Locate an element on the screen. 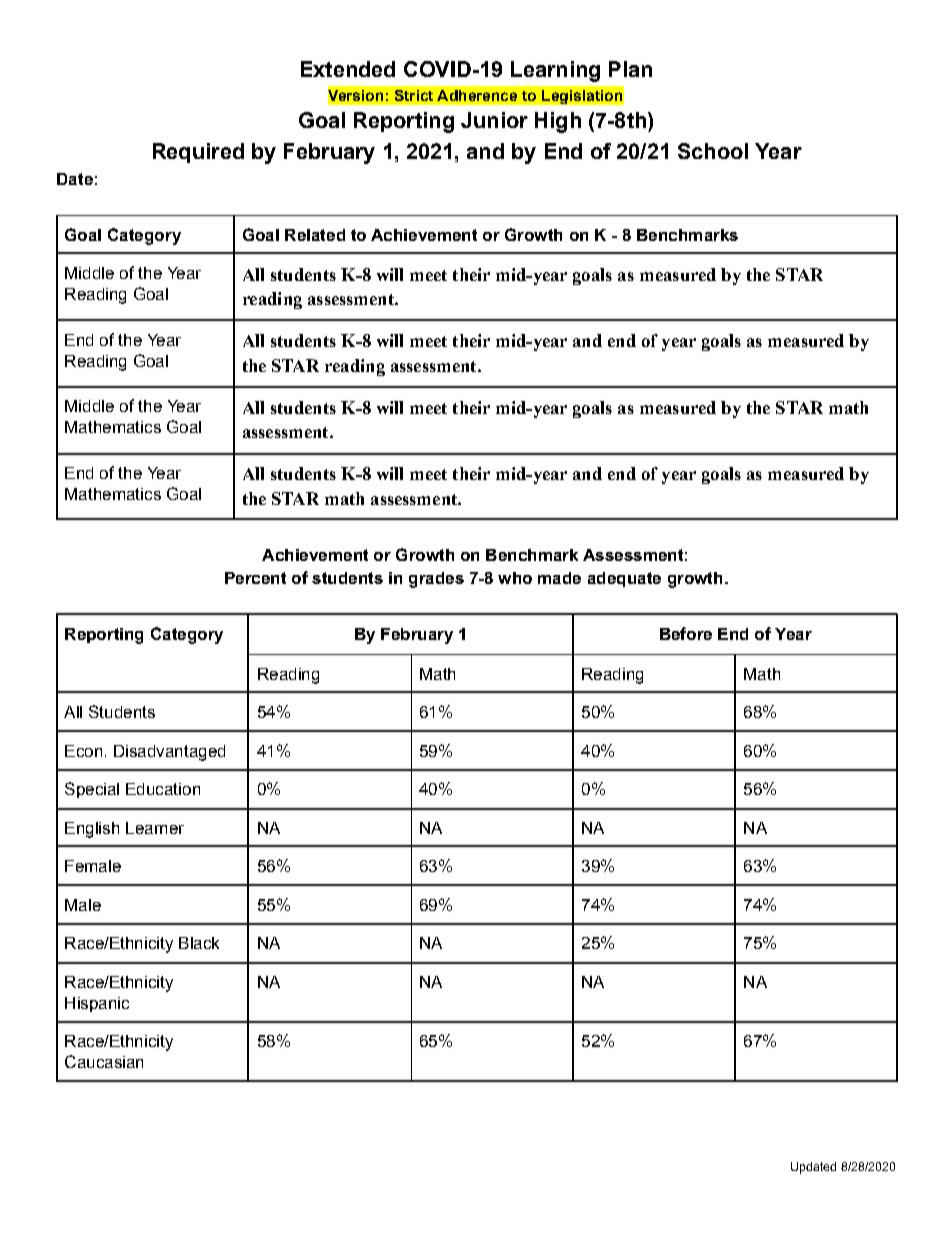 This screenshot has height=1233, width=952. Percent is located at coordinates (255, 578).
